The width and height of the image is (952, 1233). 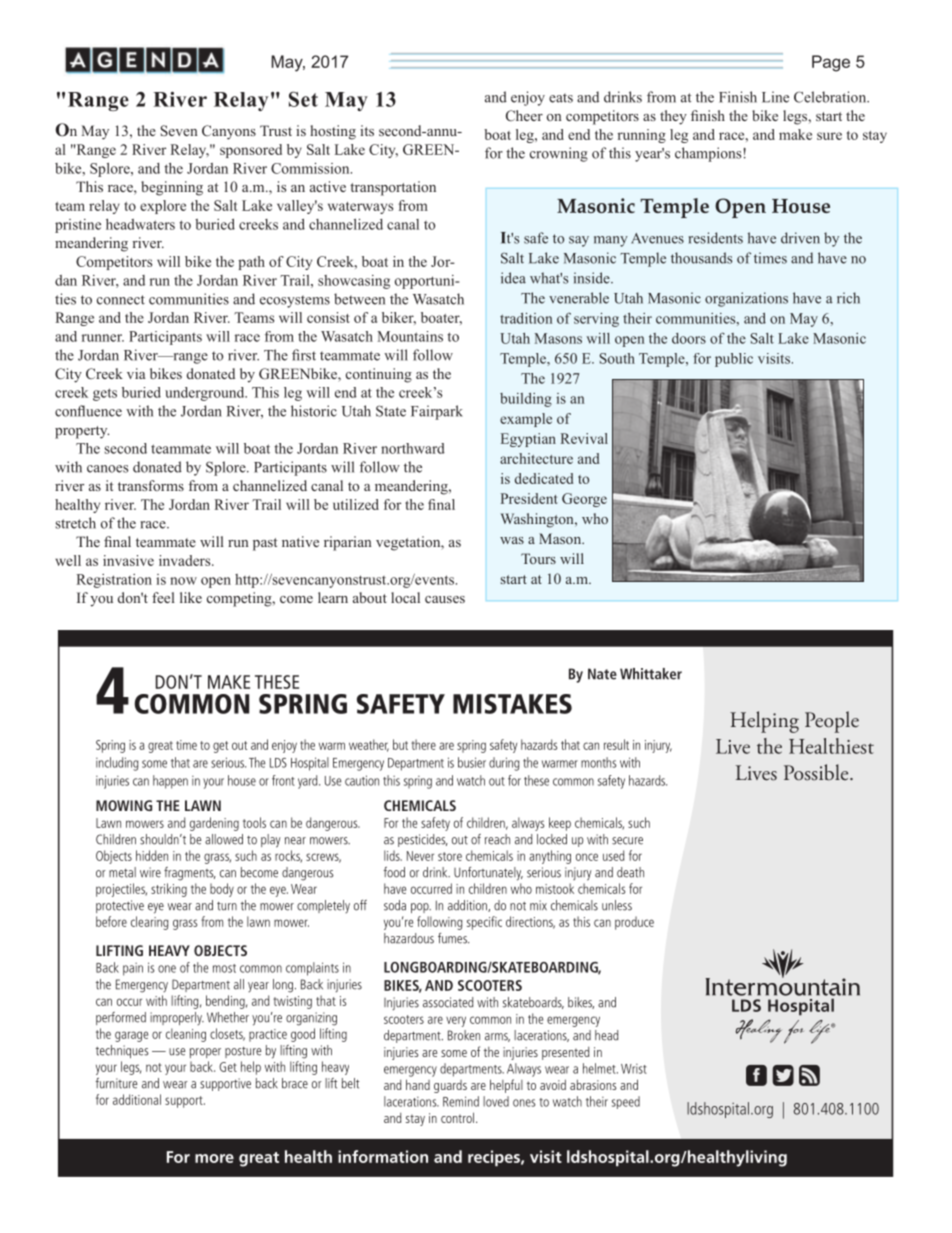 What do you see at coordinates (626, 1102) in the image?
I see `speed` at bounding box center [626, 1102].
